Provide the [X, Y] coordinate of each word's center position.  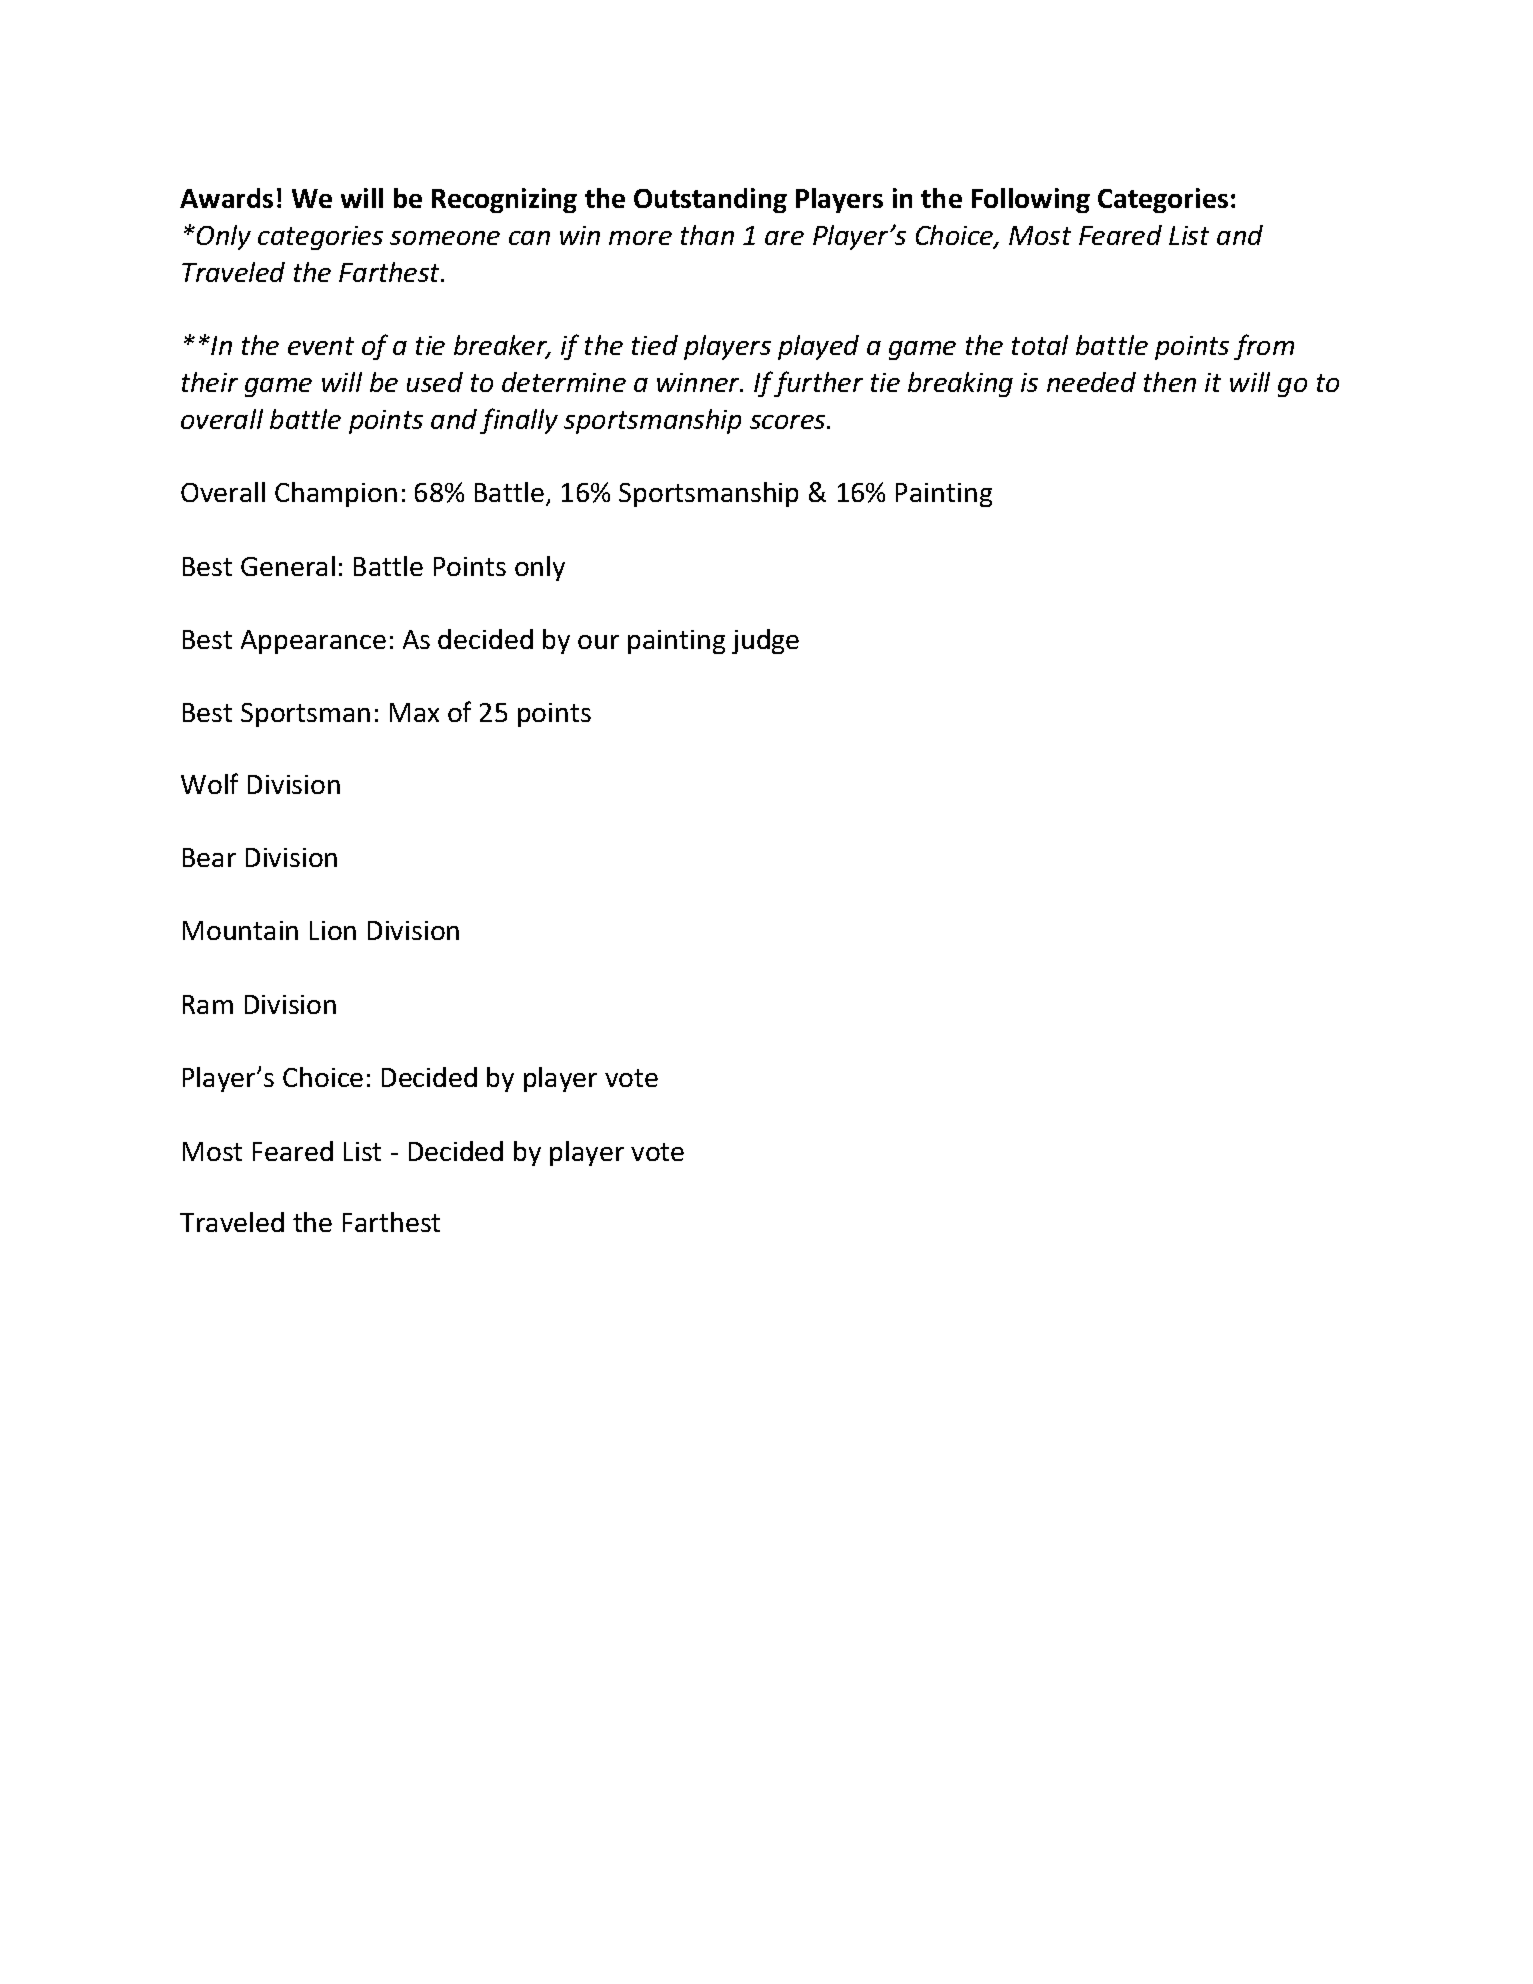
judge [765, 641]
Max [414, 712]
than [707, 235]
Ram [208, 1004]
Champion [336, 494]
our [598, 642]
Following [1031, 200]
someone [445, 238]
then [1170, 382]
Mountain [240, 930]
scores [789, 422]
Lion [333, 930]
